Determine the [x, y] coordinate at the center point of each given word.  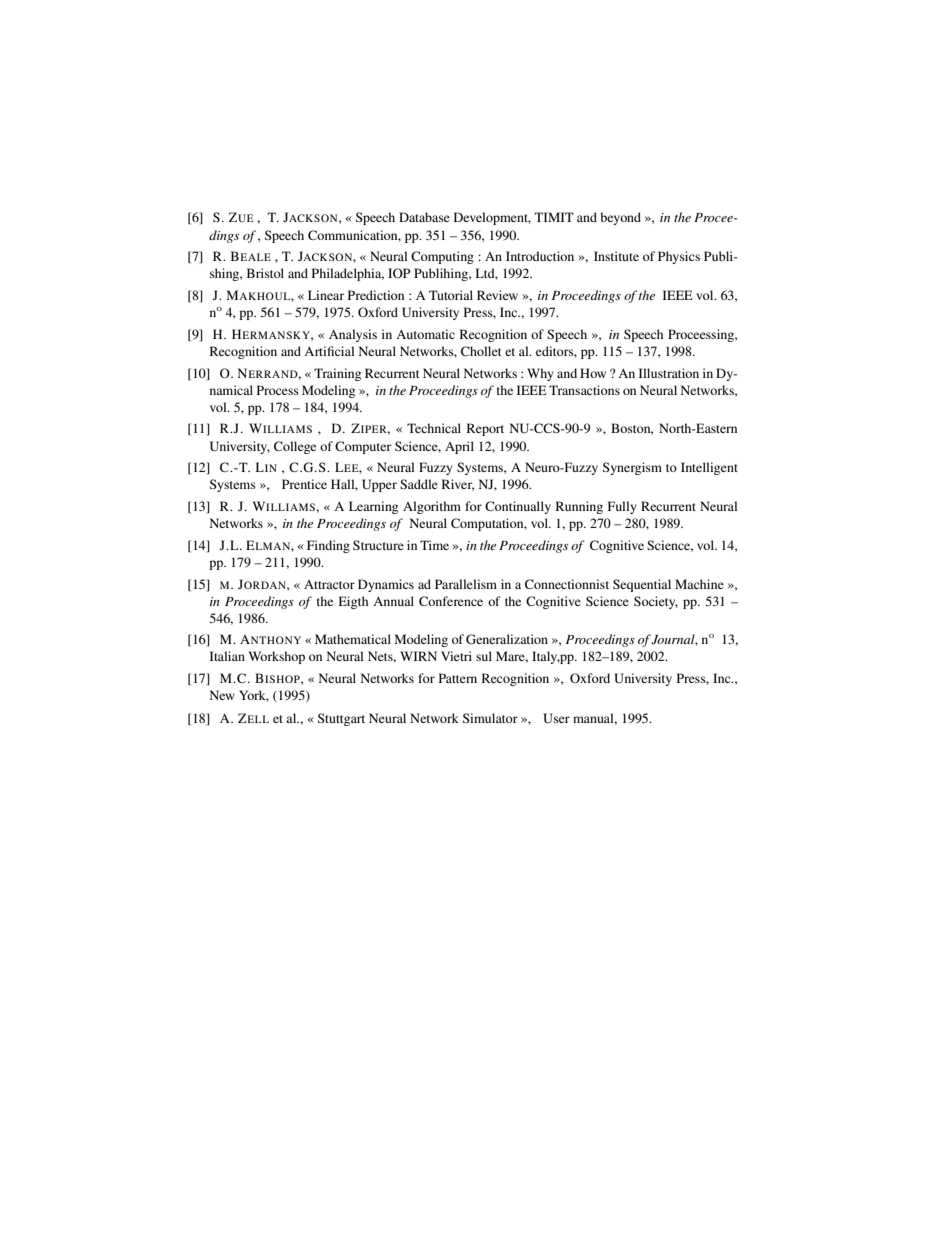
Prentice [304, 484]
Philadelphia [348, 274]
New [222, 695]
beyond [620, 218]
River [458, 485]
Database [424, 217]
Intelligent [709, 468]
